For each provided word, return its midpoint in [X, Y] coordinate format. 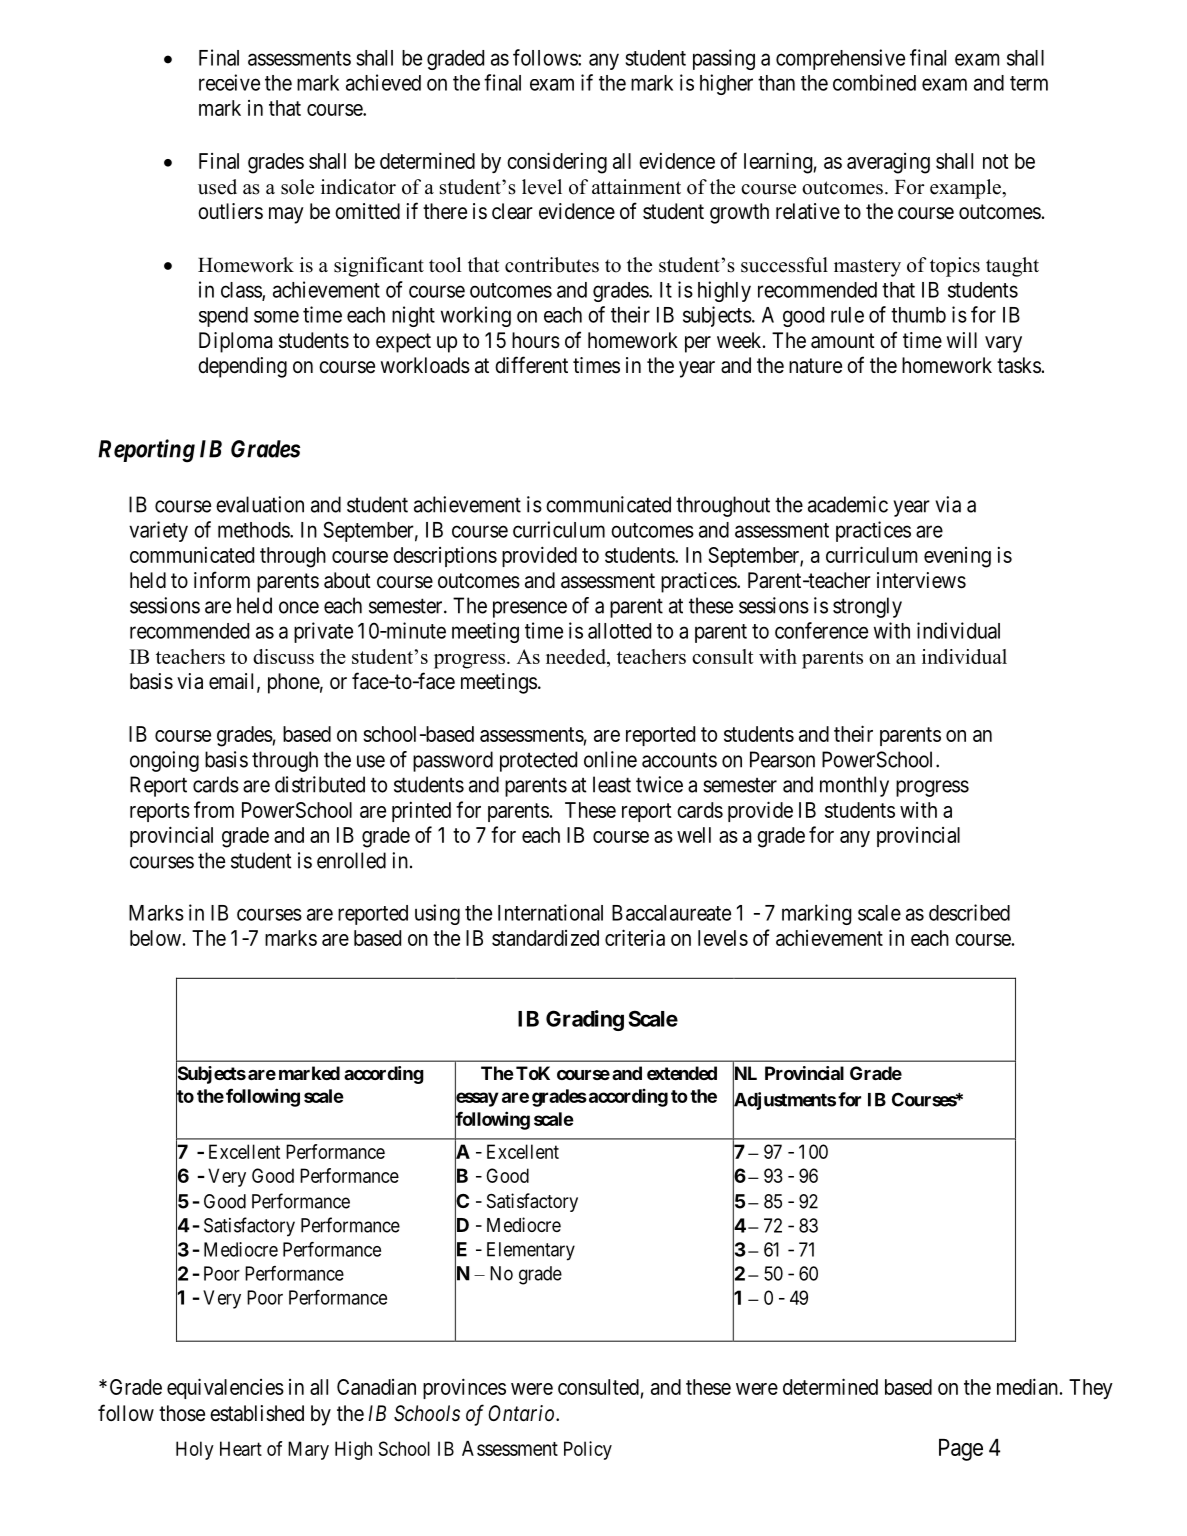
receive [229, 82]
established [257, 1413]
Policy [588, 1450]
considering [557, 163]
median [1027, 1386]
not [996, 161]
